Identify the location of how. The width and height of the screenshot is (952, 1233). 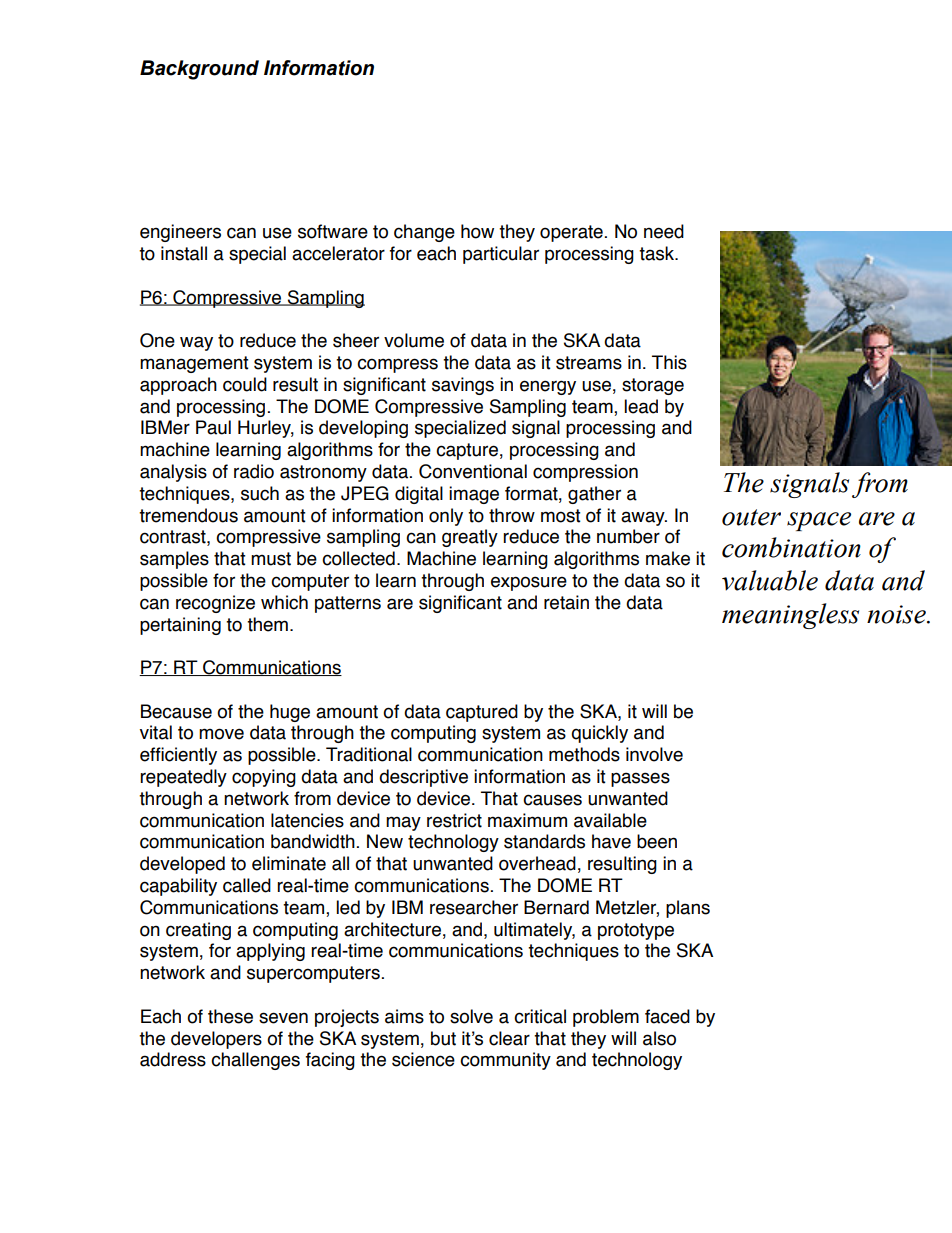
(477, 231).
